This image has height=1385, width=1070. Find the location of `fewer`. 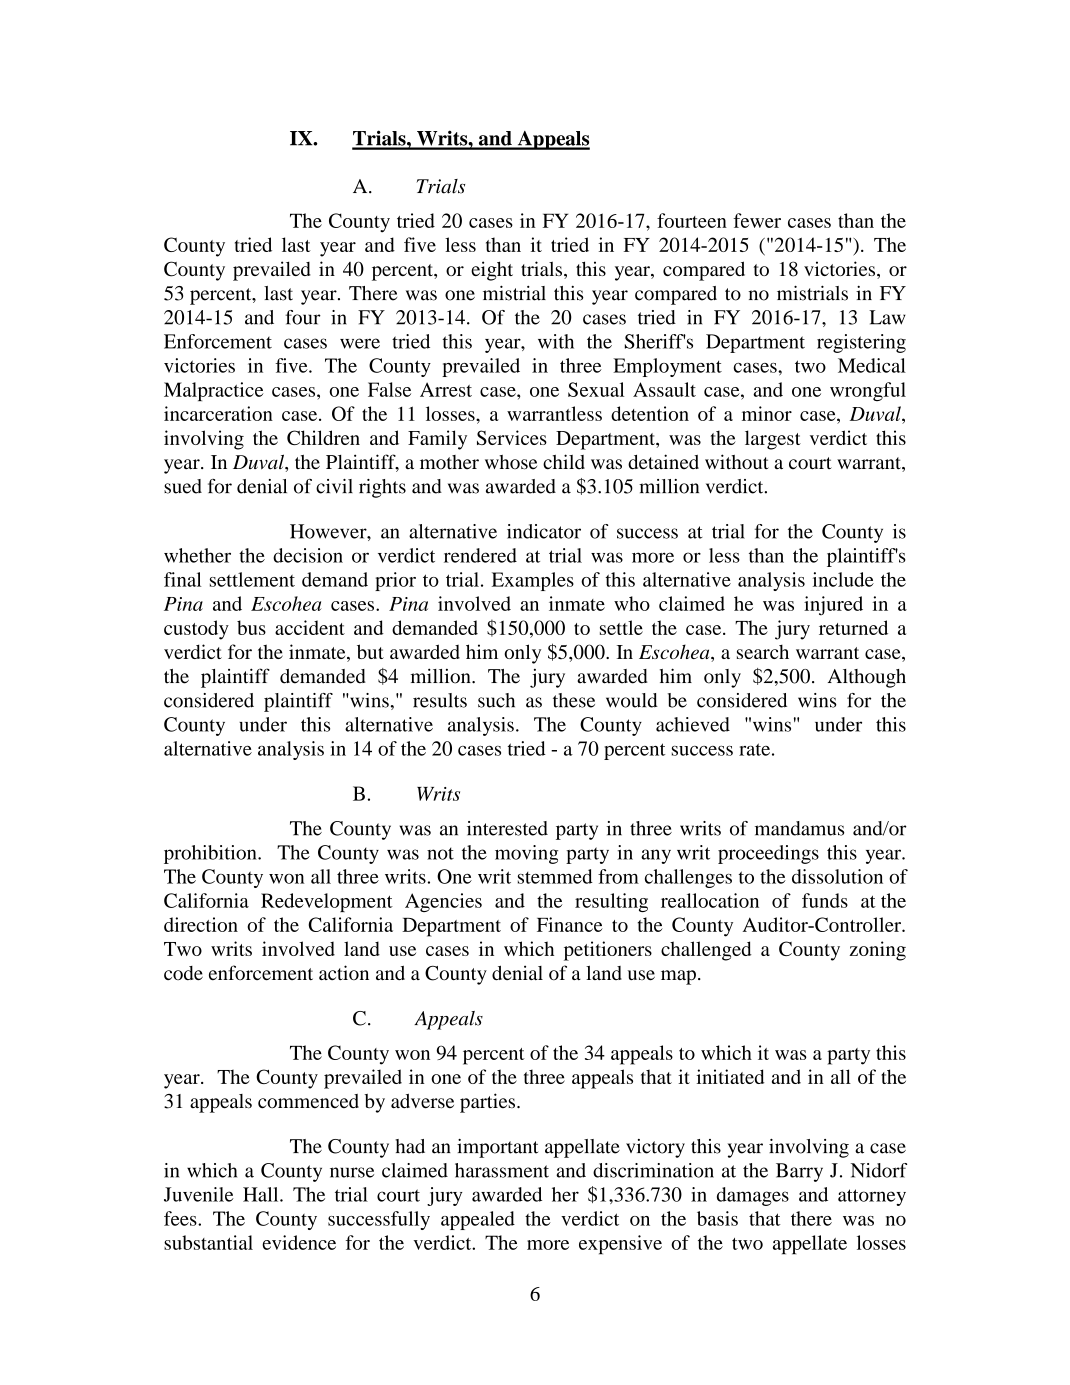

fewer is located at coordinates (757, 220).
